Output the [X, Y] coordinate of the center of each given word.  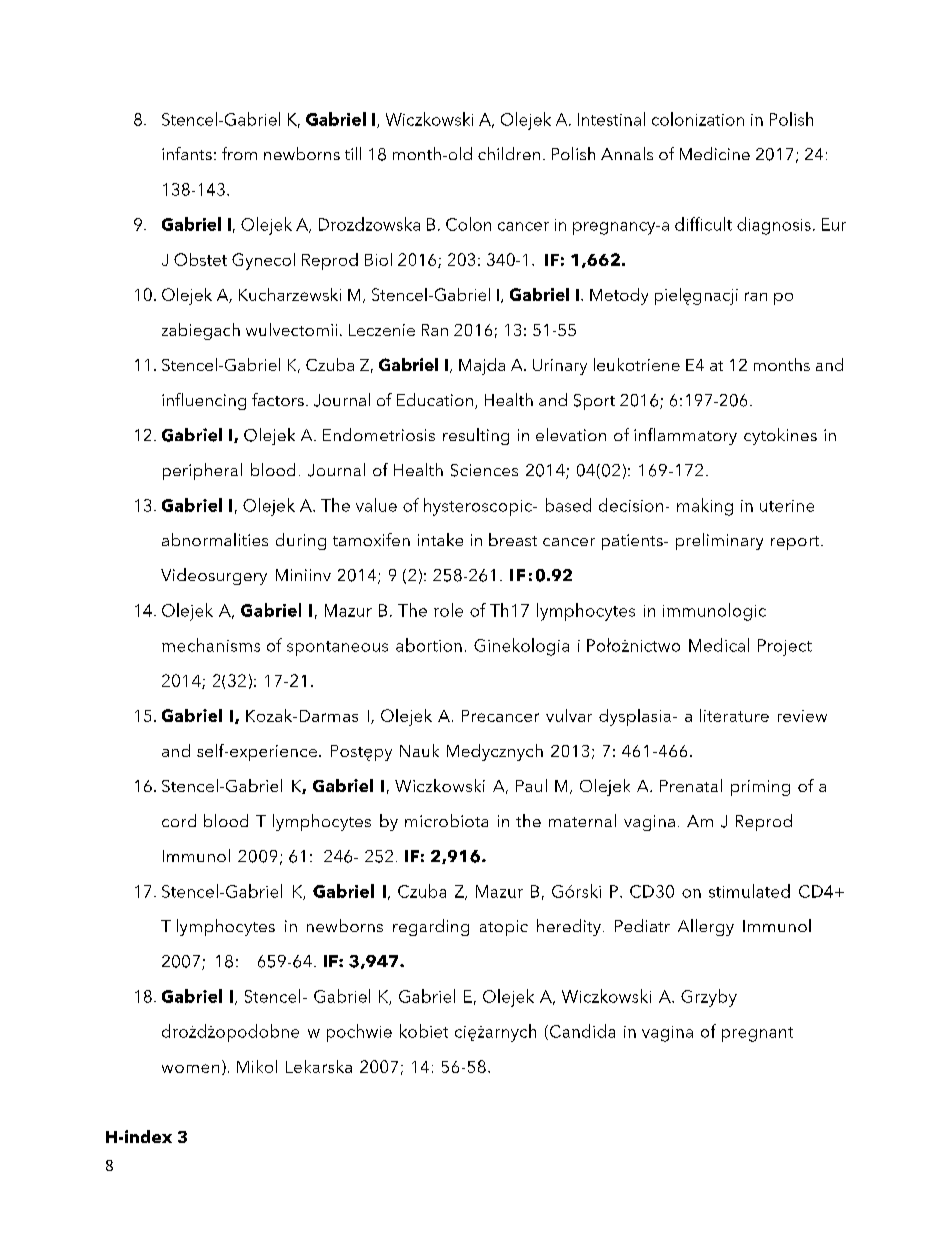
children [509, 153]
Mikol [257, 1066]
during [301, 541]
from [239, 153]
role [448, 610]
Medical [719, 645]
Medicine [715, 153]
